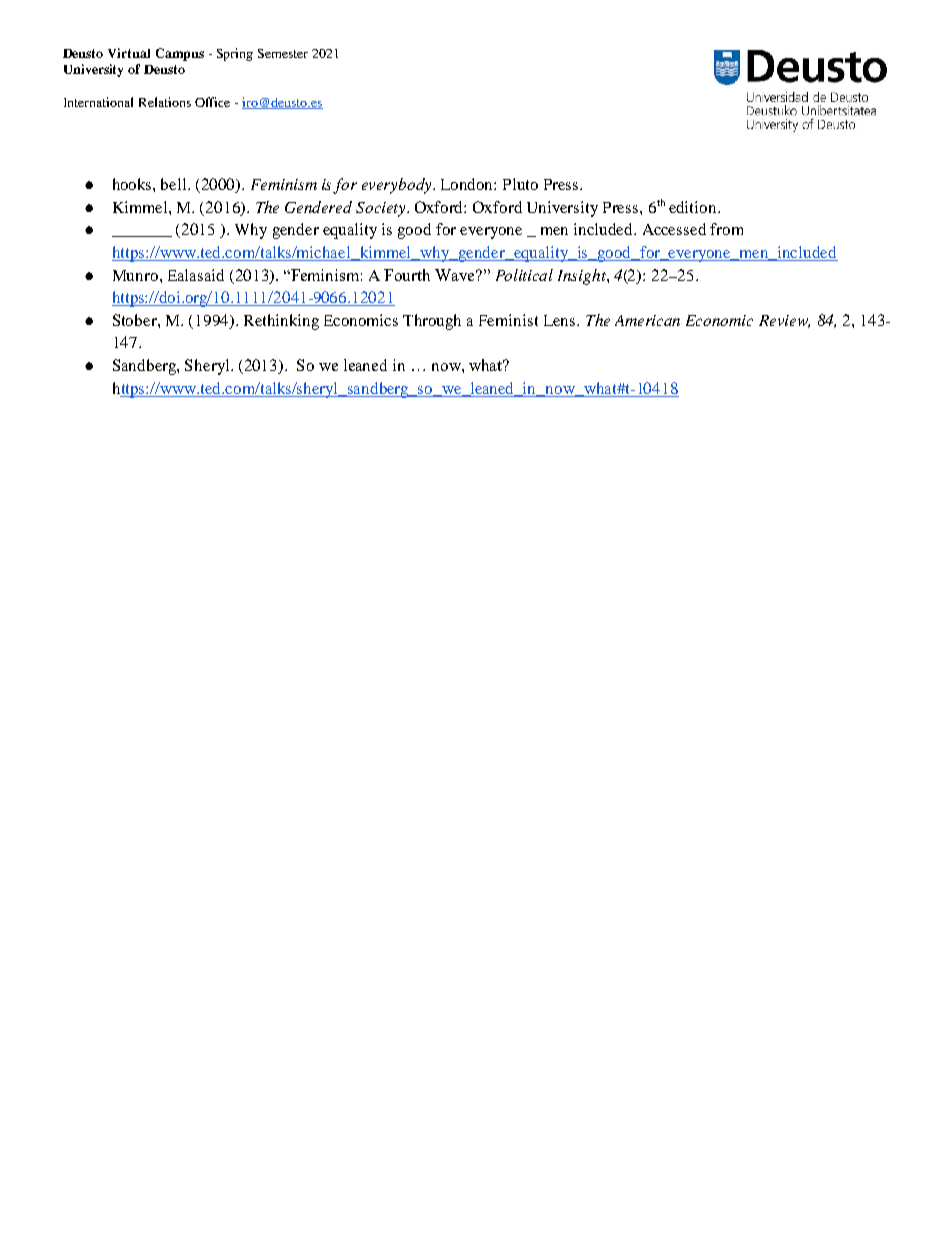  What do you see at coordinates (165, 102) in the screenshot?
I see `Relations` at bounding box center [165, 102].
